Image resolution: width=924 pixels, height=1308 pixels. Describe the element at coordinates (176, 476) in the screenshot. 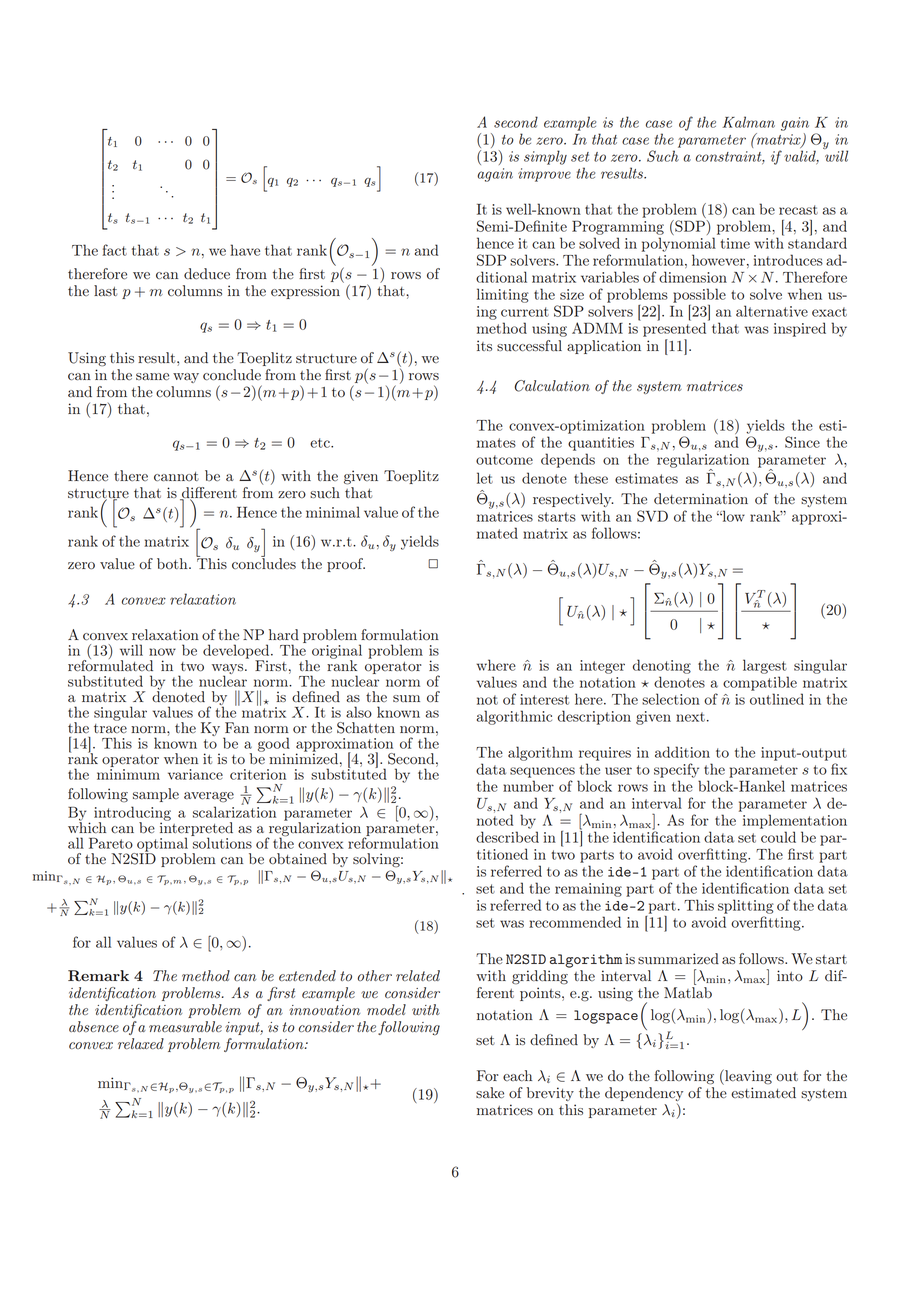

I see `cannot` at that location.
